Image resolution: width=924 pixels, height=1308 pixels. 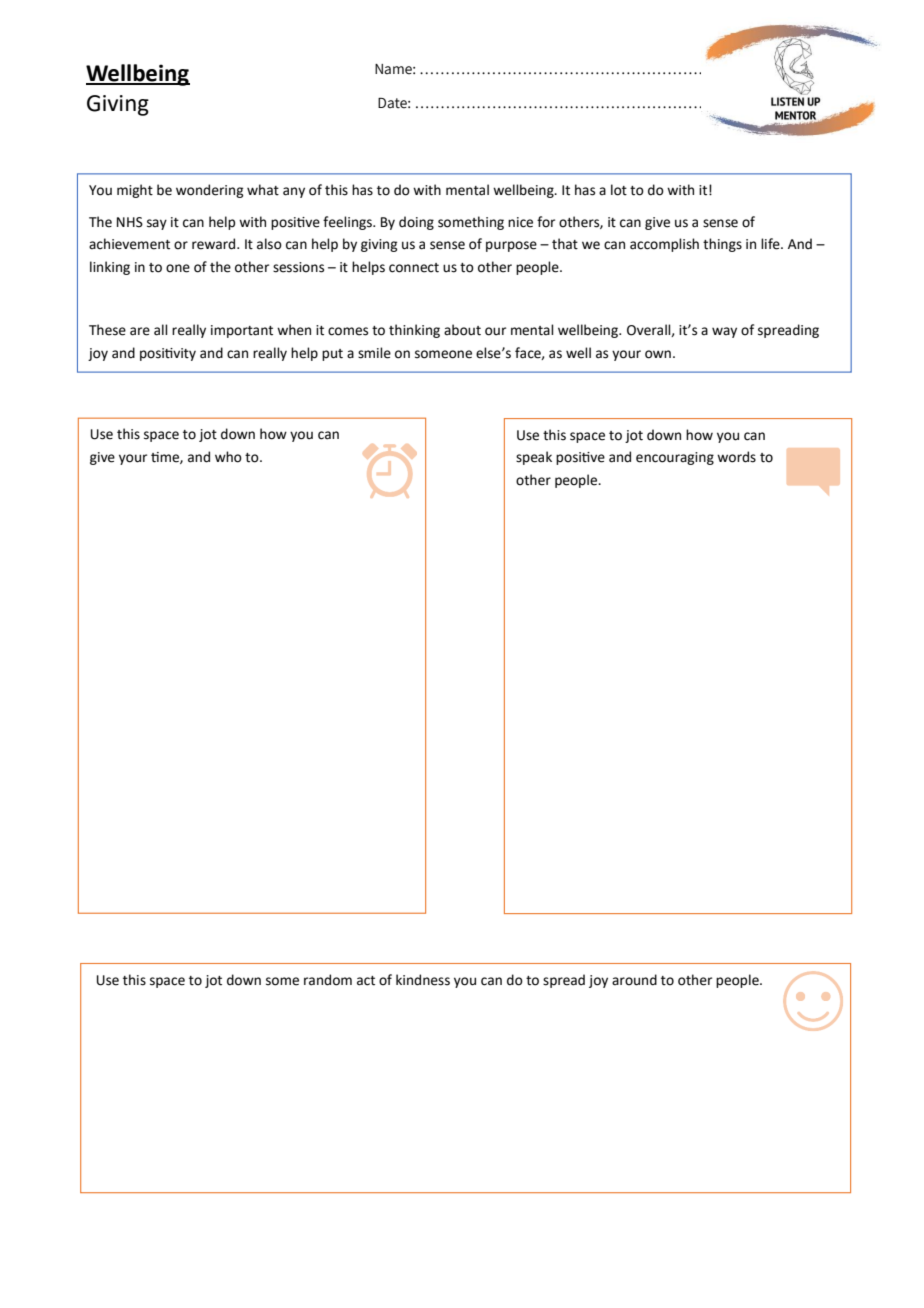 What do you see at coordinates (423, 980) in the screenshot?
I see `kindness` at bounding box center [423, 980].
